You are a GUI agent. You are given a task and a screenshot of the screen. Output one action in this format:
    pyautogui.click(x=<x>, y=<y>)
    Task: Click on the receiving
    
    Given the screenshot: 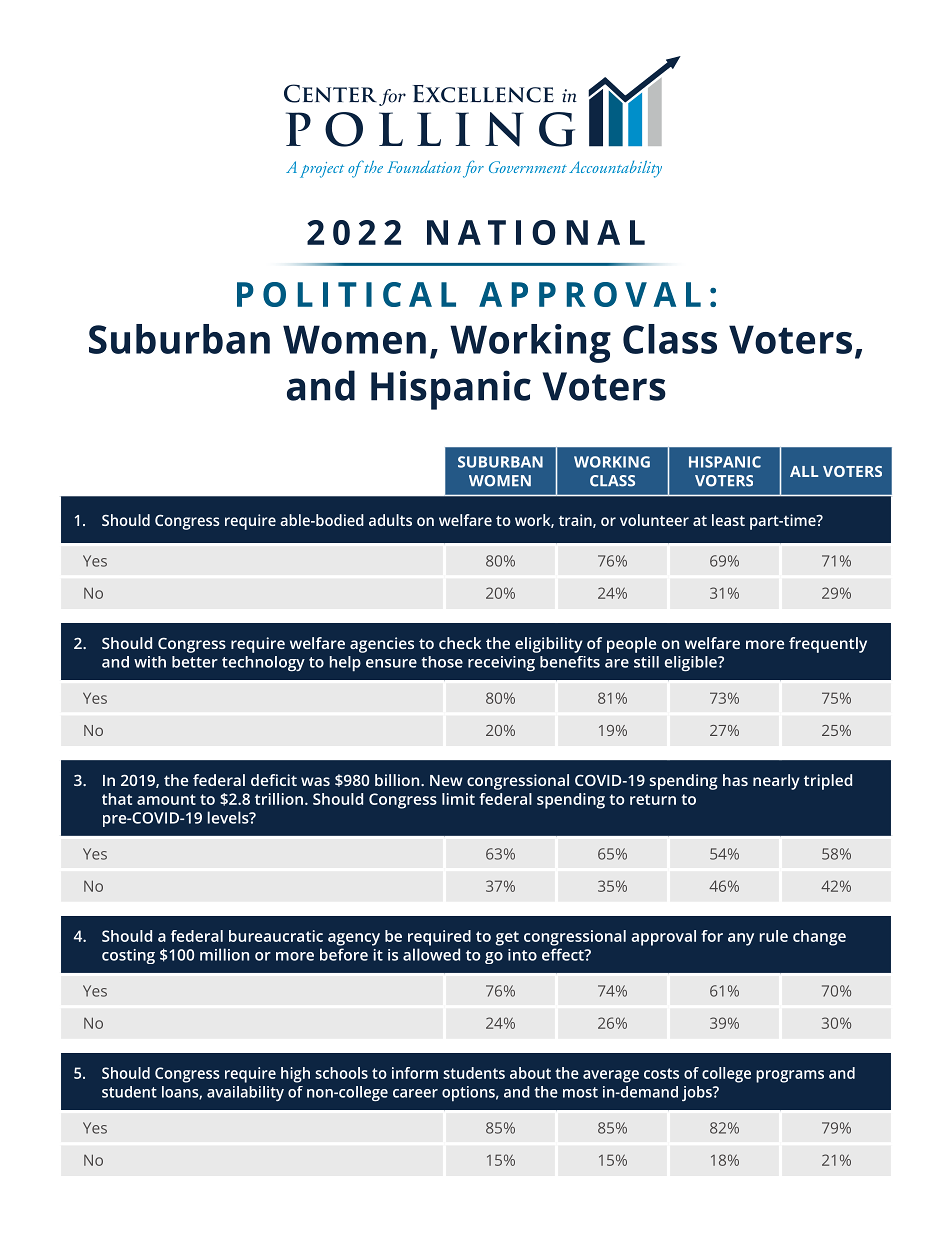 What is the action you would take?
    pyautogui.click(x=501, y=663)
